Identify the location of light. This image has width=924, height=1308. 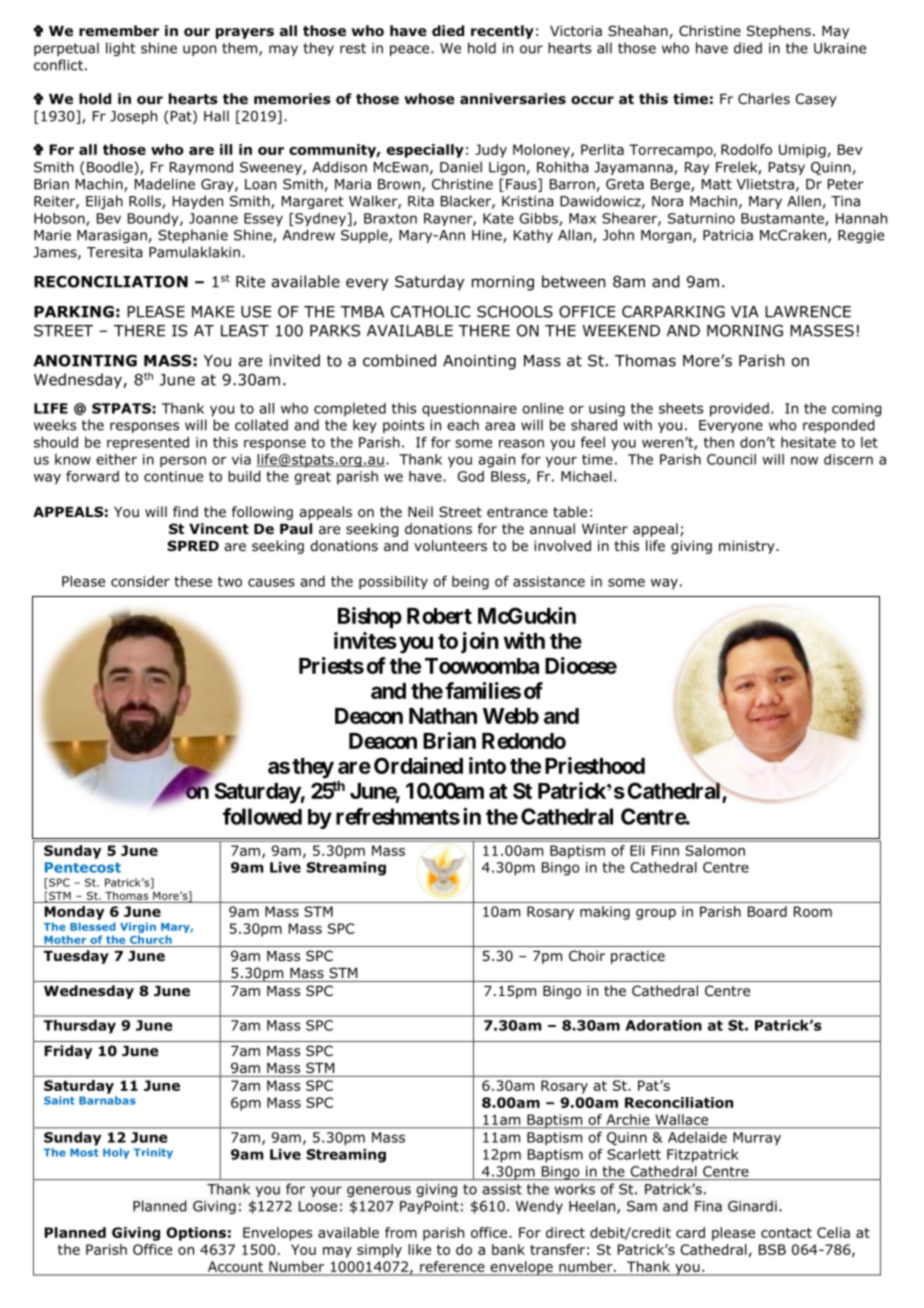
(121, 49).
